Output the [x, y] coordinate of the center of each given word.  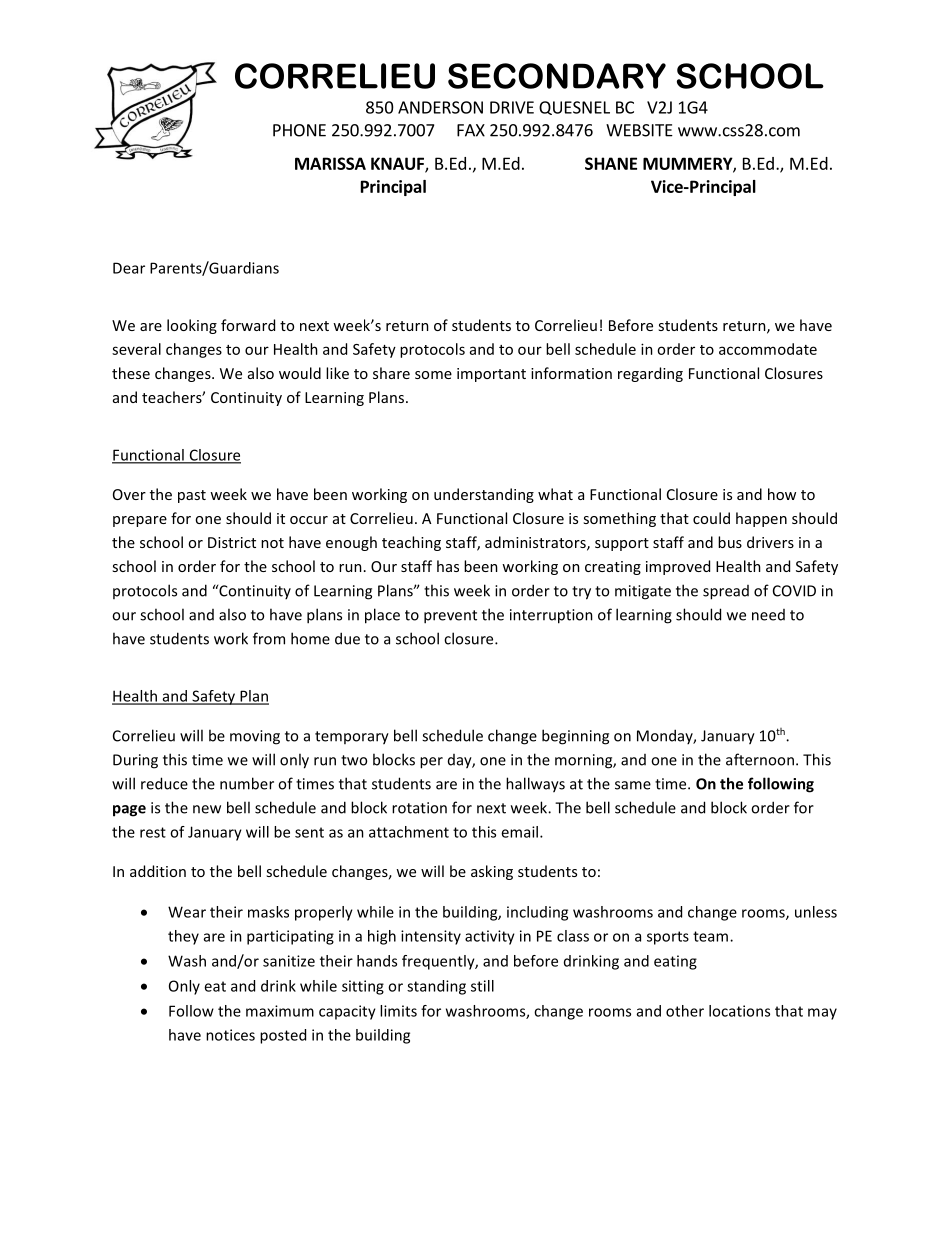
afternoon [760, 759]
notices [230, 1035]
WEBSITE [639, 130]
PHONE [299, 130]
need [768, 615]
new [207, 809]
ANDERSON [440, 107]
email [519, 832]
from [269, 638]
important [491, 375]
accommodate [768, 349]
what [555, 494]
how [782, 494]
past [192, 496]
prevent [450, 617]
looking [192, 326]
